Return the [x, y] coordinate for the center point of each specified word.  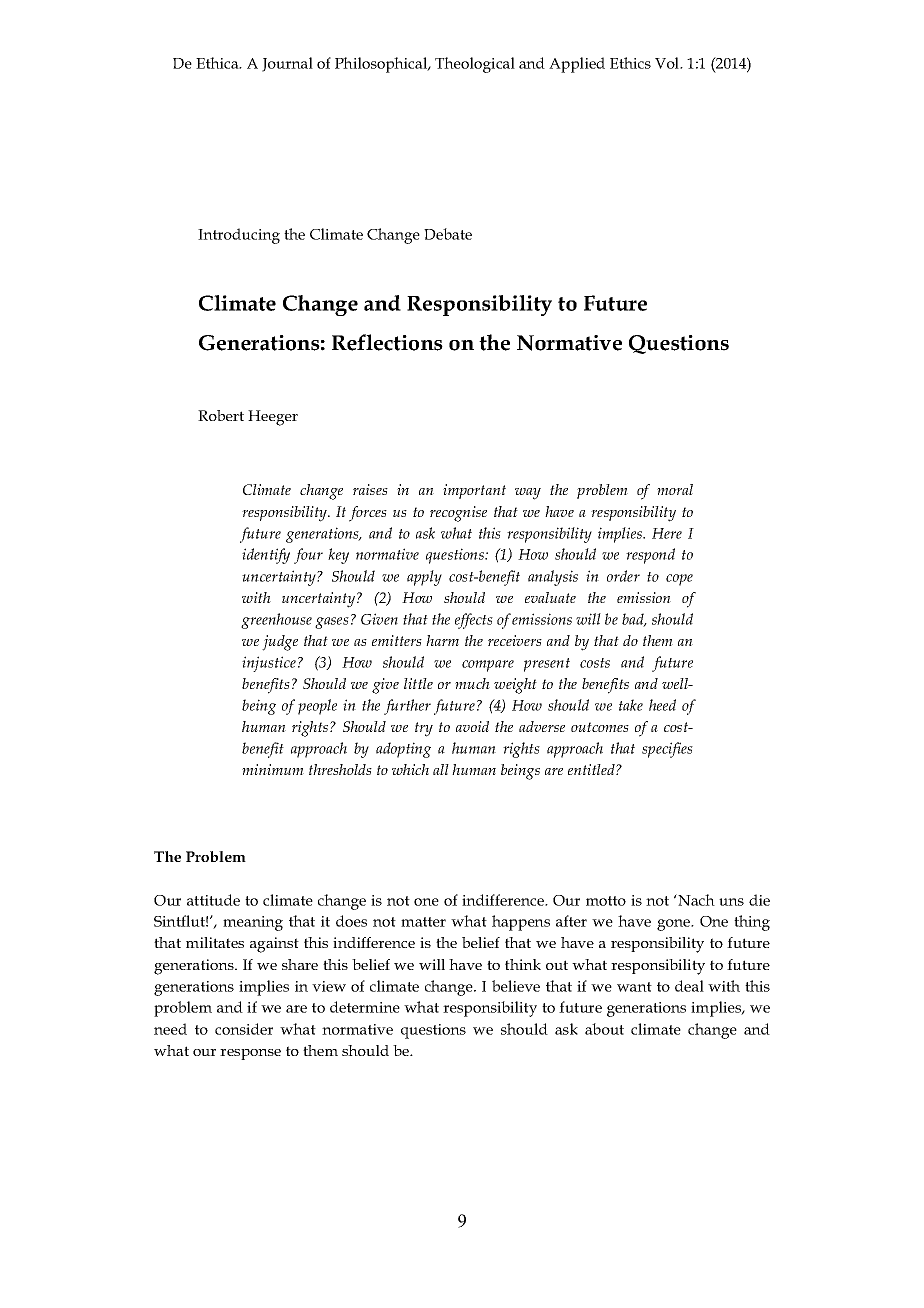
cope [679, 580]
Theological [475, 65]
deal [689, 986]
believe [516, 986]
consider [244, 1029]
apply [424, 578]
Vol [668, 63]
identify [266, 556]
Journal [287, 64]
